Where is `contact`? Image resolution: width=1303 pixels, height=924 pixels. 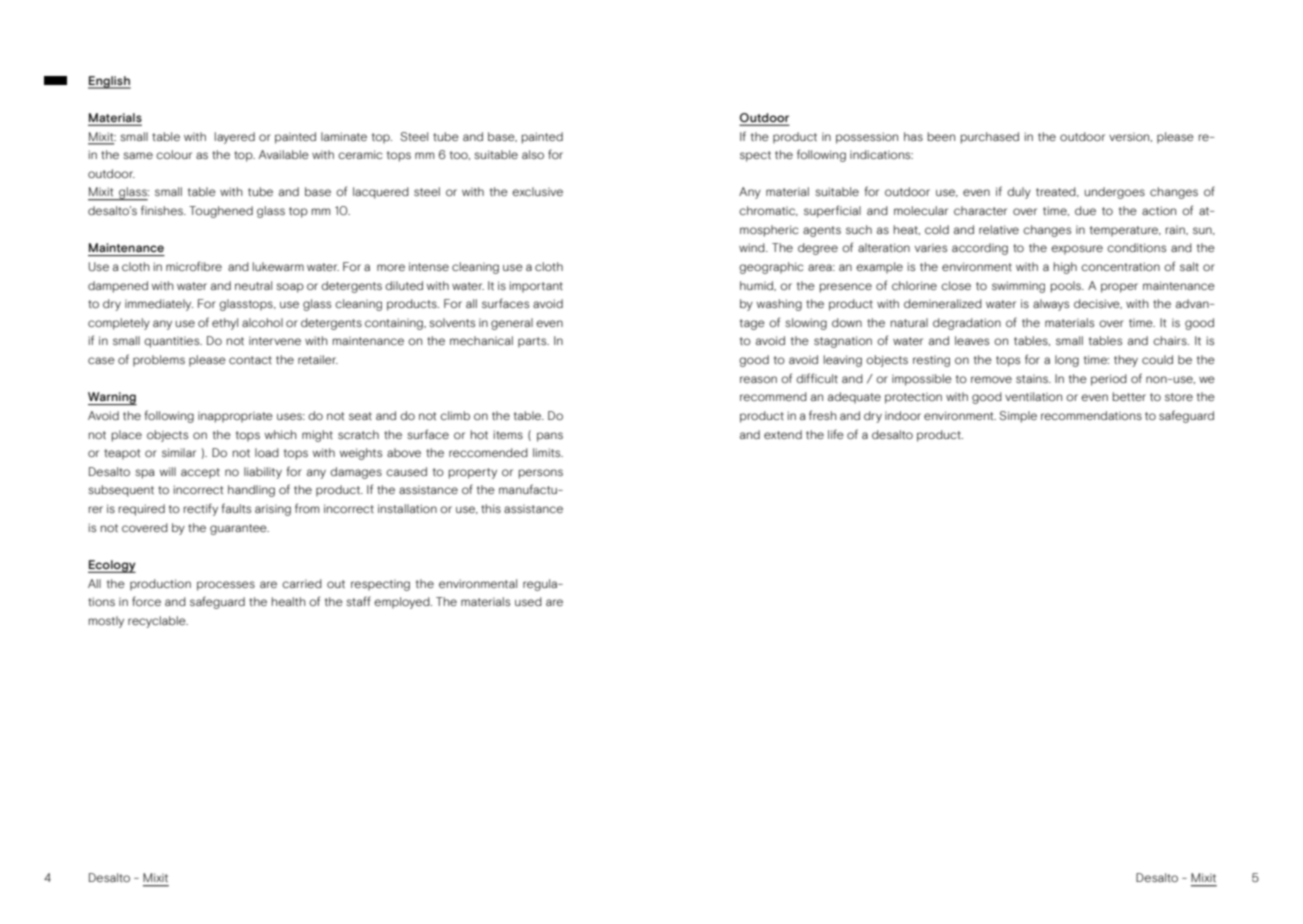 contact is located at coordinates (250, 360).
